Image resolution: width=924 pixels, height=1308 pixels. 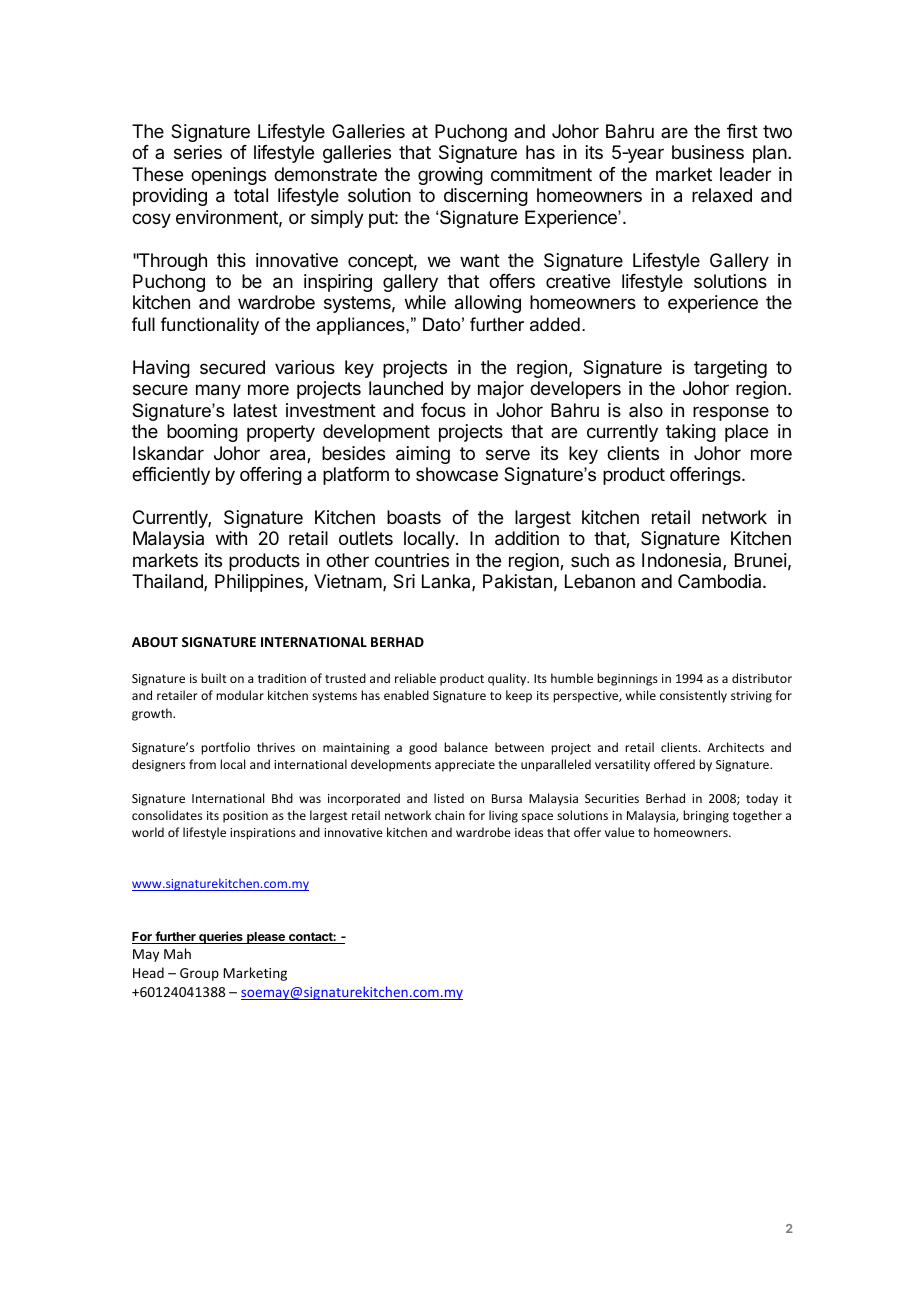 I want to click on business, so click(x=708, y=152).
